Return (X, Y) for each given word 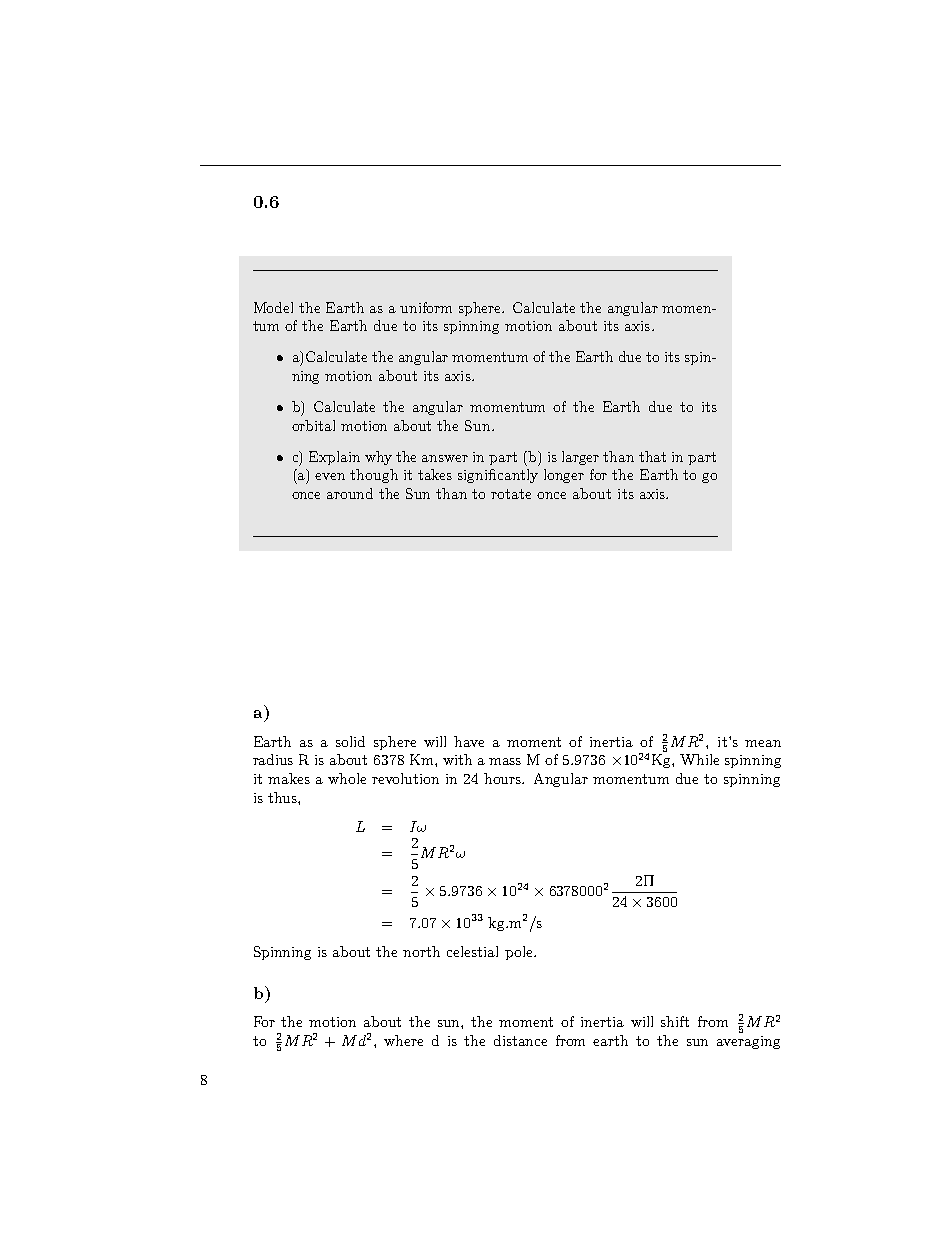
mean (763, 743)
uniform (426, 307)
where (403, 1040)
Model (273, 307)
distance (520, 1040)
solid (350, 741)
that (652, 456)
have (469, 741)
